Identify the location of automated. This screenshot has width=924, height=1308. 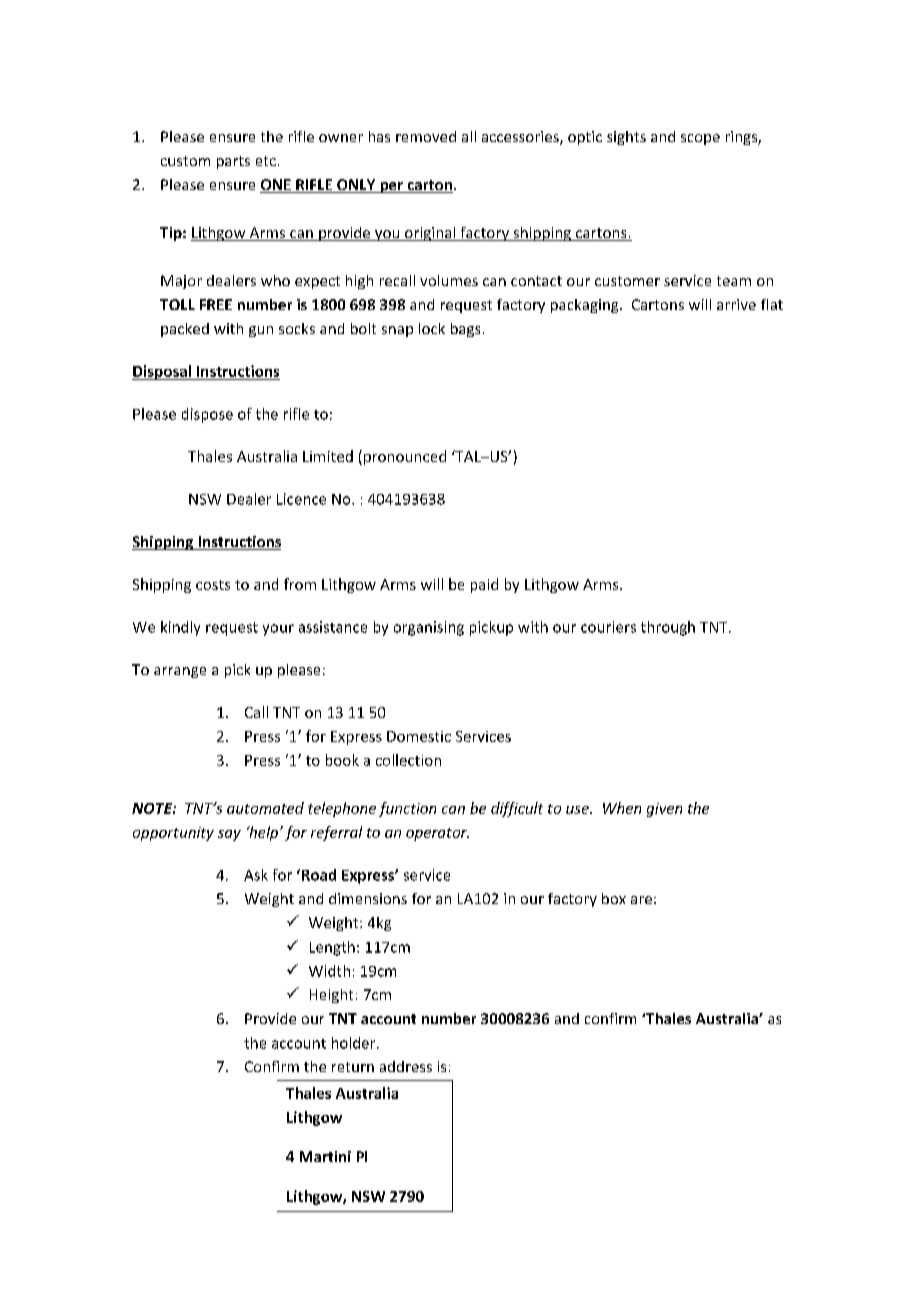
(265, 808).
